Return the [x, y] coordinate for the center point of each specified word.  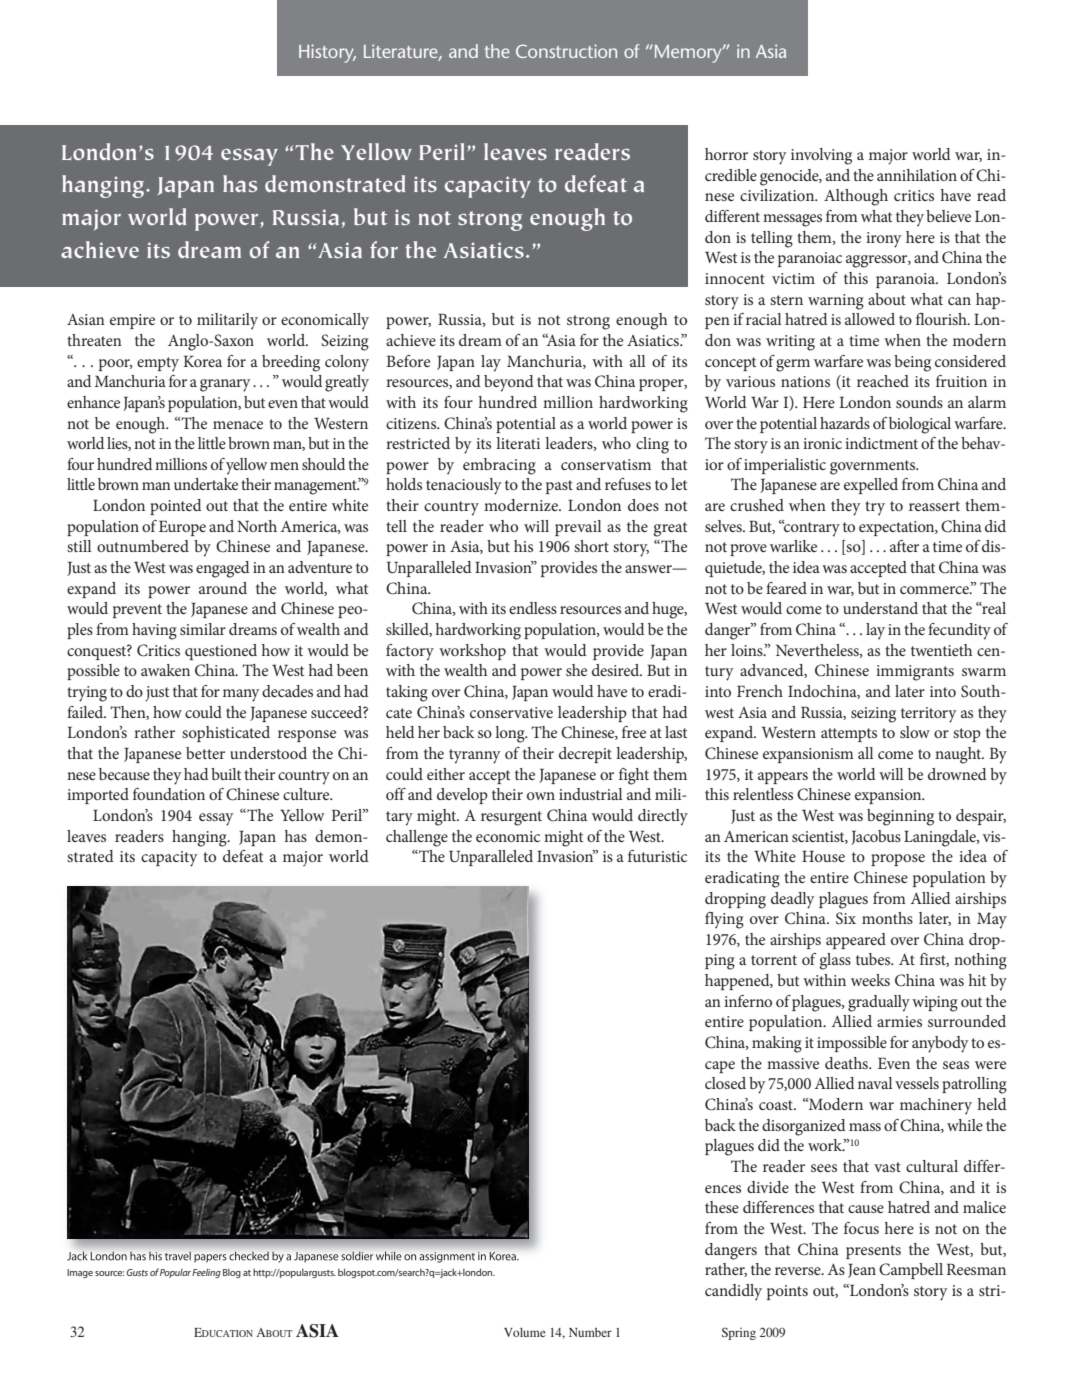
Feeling [206, 1273]
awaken [165, 670]
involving [821, 156]
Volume [525, 1332]
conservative [511, 712]
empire [132, 321]
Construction [566, 51]
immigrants [915, 673]
